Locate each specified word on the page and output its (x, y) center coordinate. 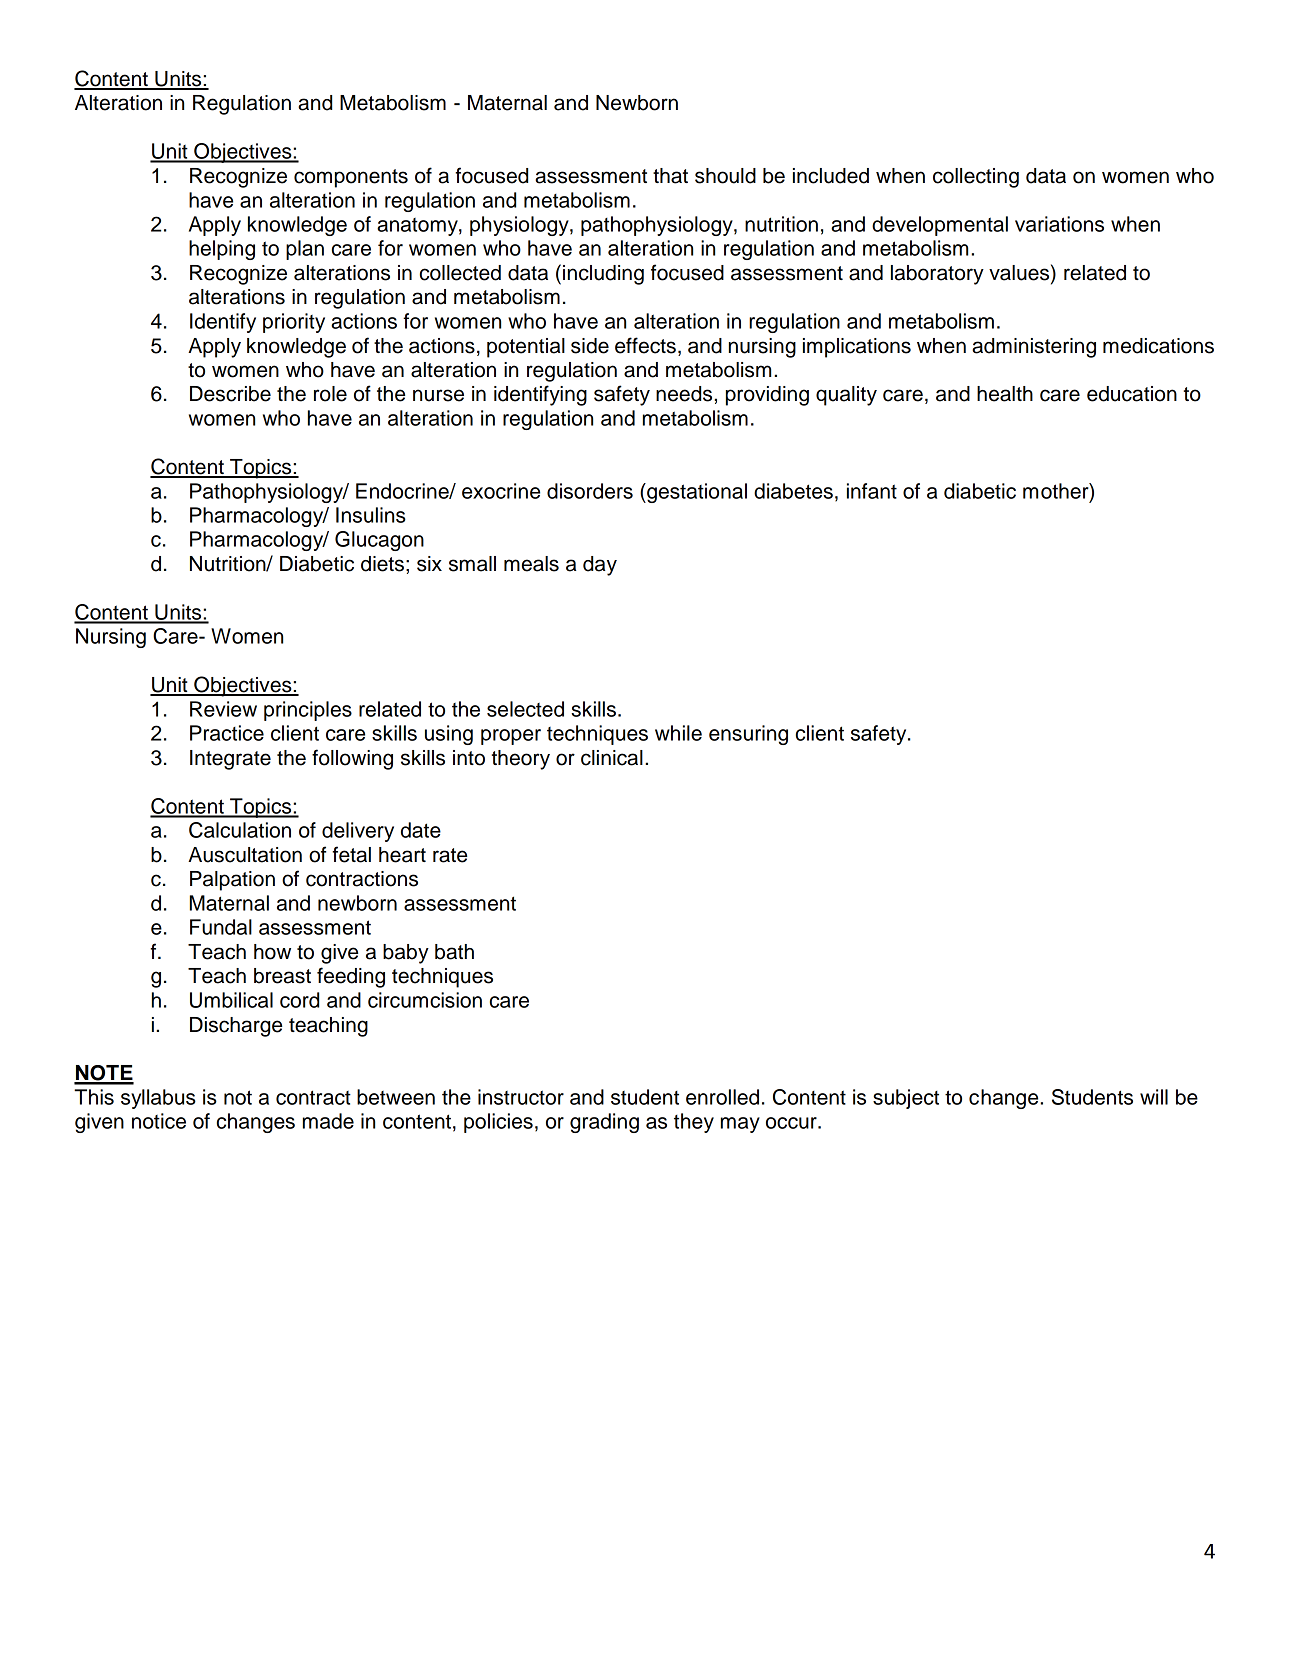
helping (222, 250)
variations (1059, 224)
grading (604, 1123)
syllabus (158, 1099)
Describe (230, 394)
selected (525, 709)
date (421, 830)
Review (223, 709)
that (670, 176)
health (1005, 394)
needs (684, 394)
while (678, 733)
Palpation (232, 881)
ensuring (748, 735)
